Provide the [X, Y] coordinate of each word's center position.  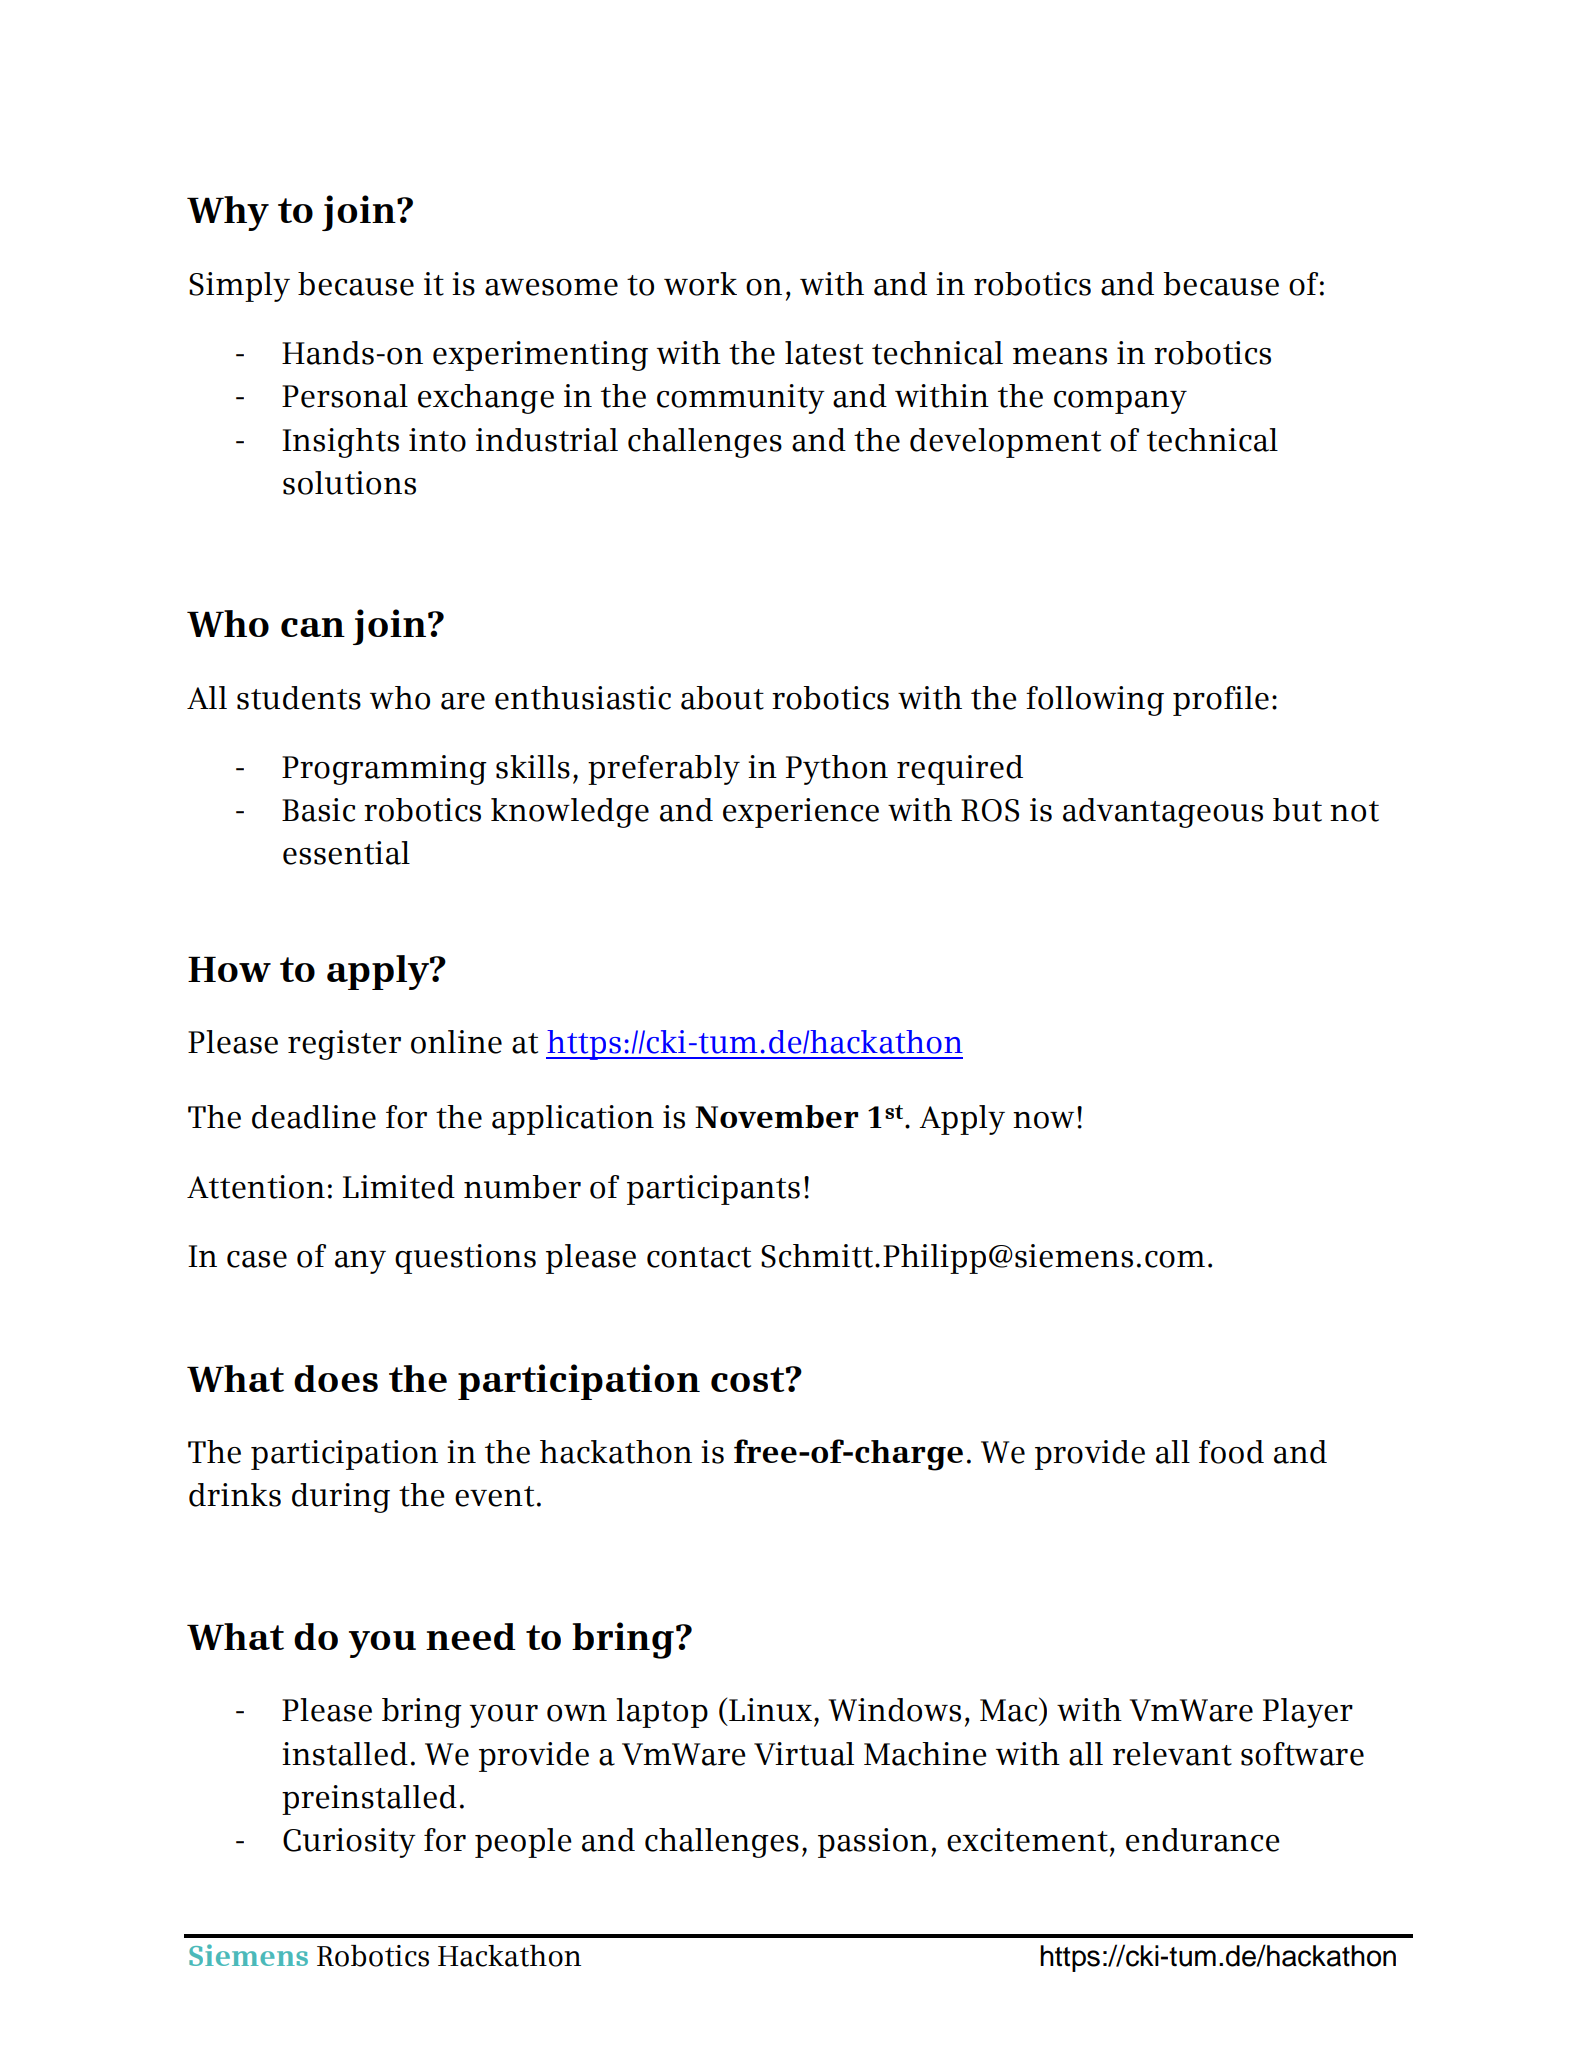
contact [699, 1257]
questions [465, 1259]
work [700, 284]
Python [837, 770]
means [1060, 356]
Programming [384, 770]
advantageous [1163, 813]
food [1231, 1452]
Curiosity [349, 1843]
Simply [239, 287]
